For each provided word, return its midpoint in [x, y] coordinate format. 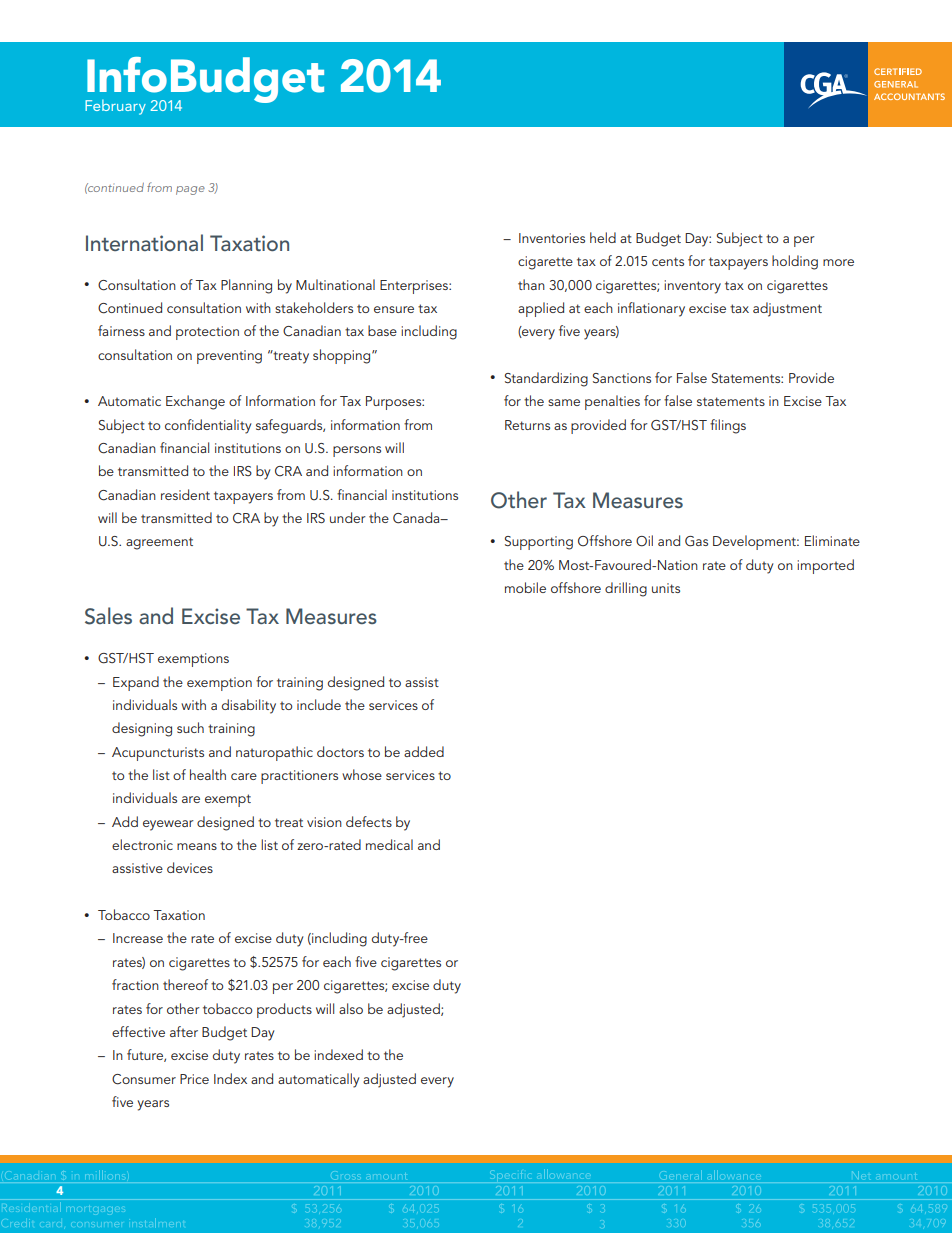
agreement [159, 543]
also [351, 1008]
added [424, 751]
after [184, 1031]
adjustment [787, 309]
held [603, 237]
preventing [229, 357]
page [190, 190]
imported [825, 566]
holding [795, 262]
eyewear [168, 825]
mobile [525, 587]
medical [389, 844]
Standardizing [546, 379]
